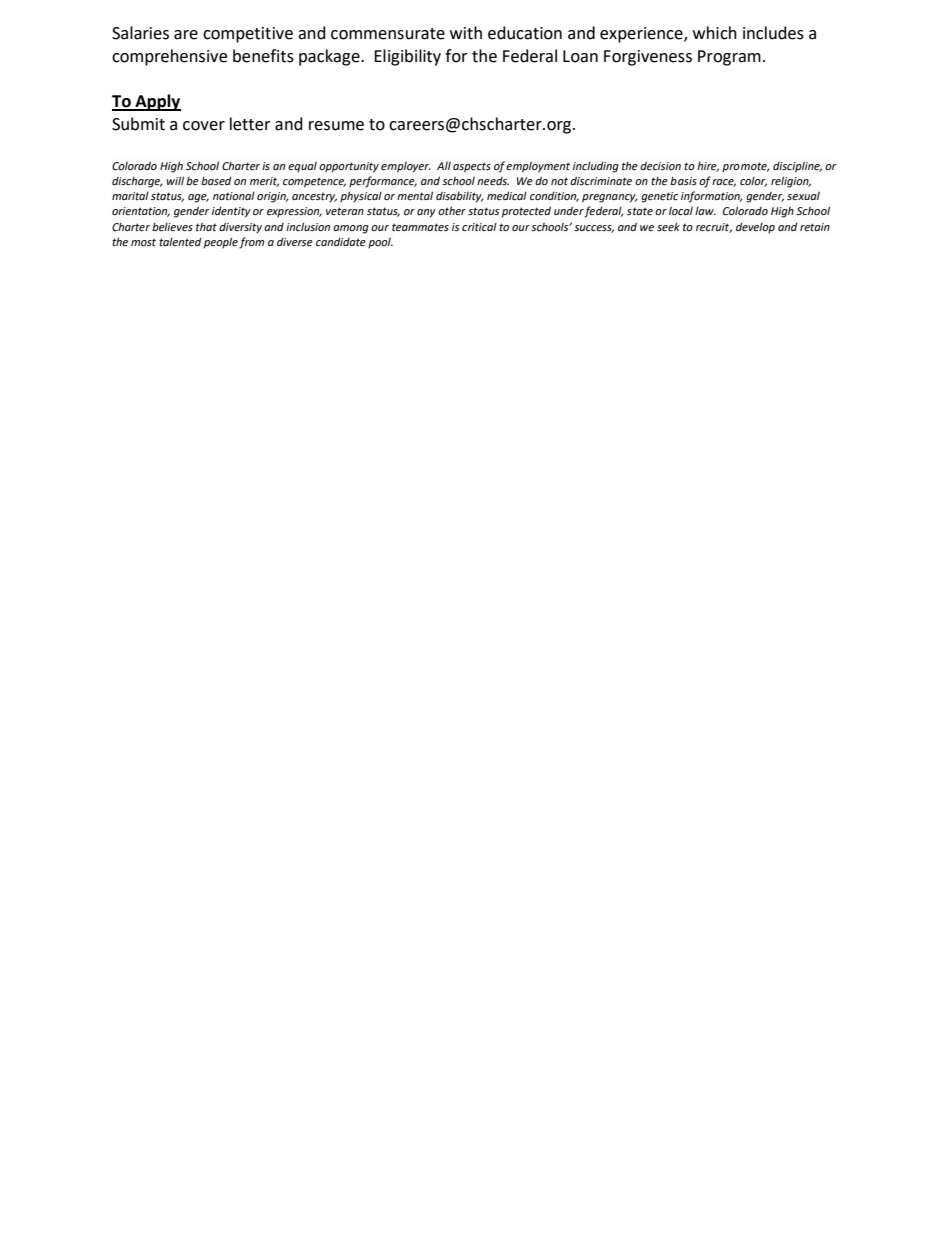  Describe the element at coordinates (248, 35) in the screenshot. I see `competitive` at that location.
